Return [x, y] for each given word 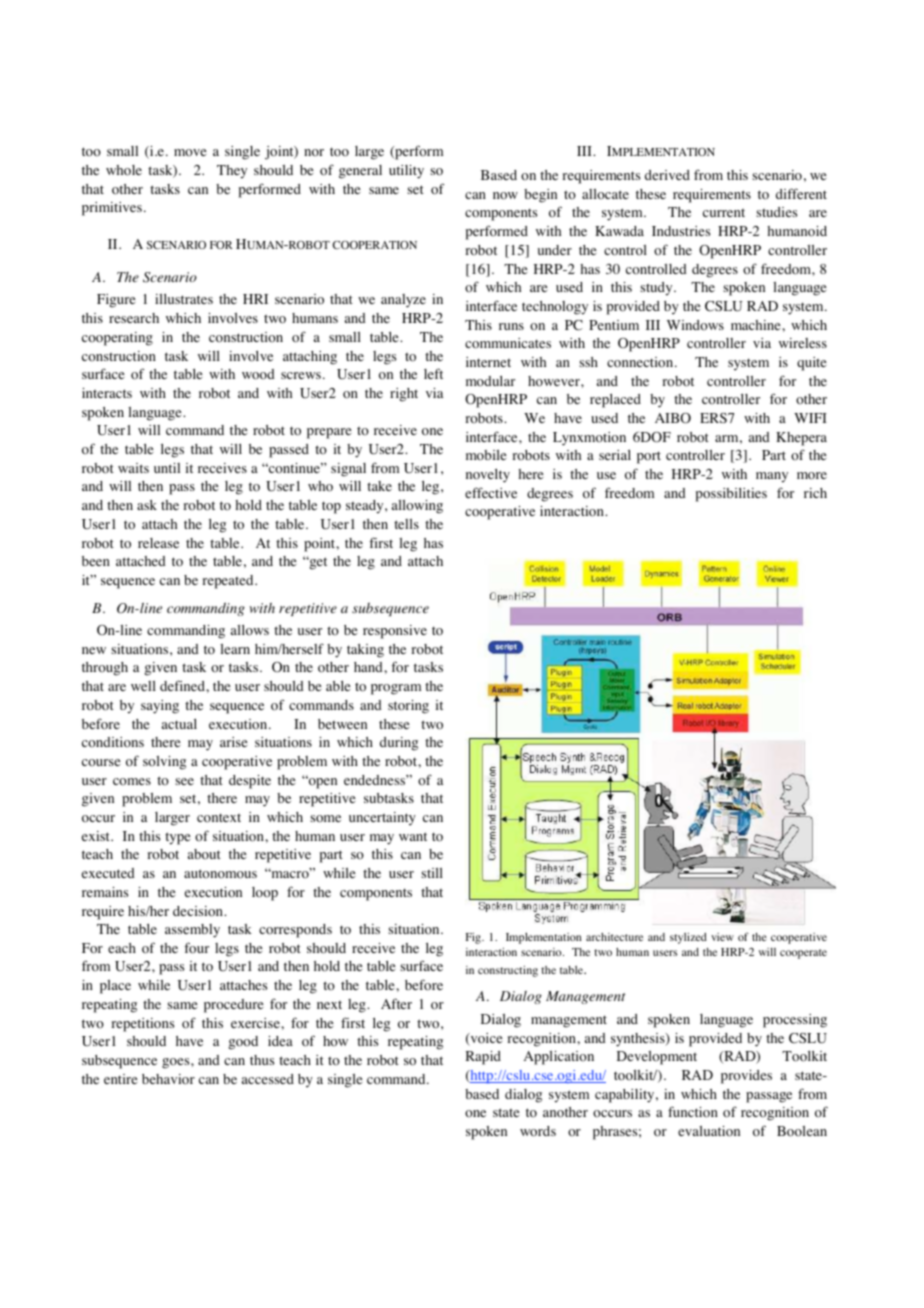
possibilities [731, 495]
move [190, 152]
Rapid [483, 1058]
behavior [168, 1079]
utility [406, 172]
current [724, 212]
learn [235, 649]
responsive [395, 632]
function [693, 1112]
